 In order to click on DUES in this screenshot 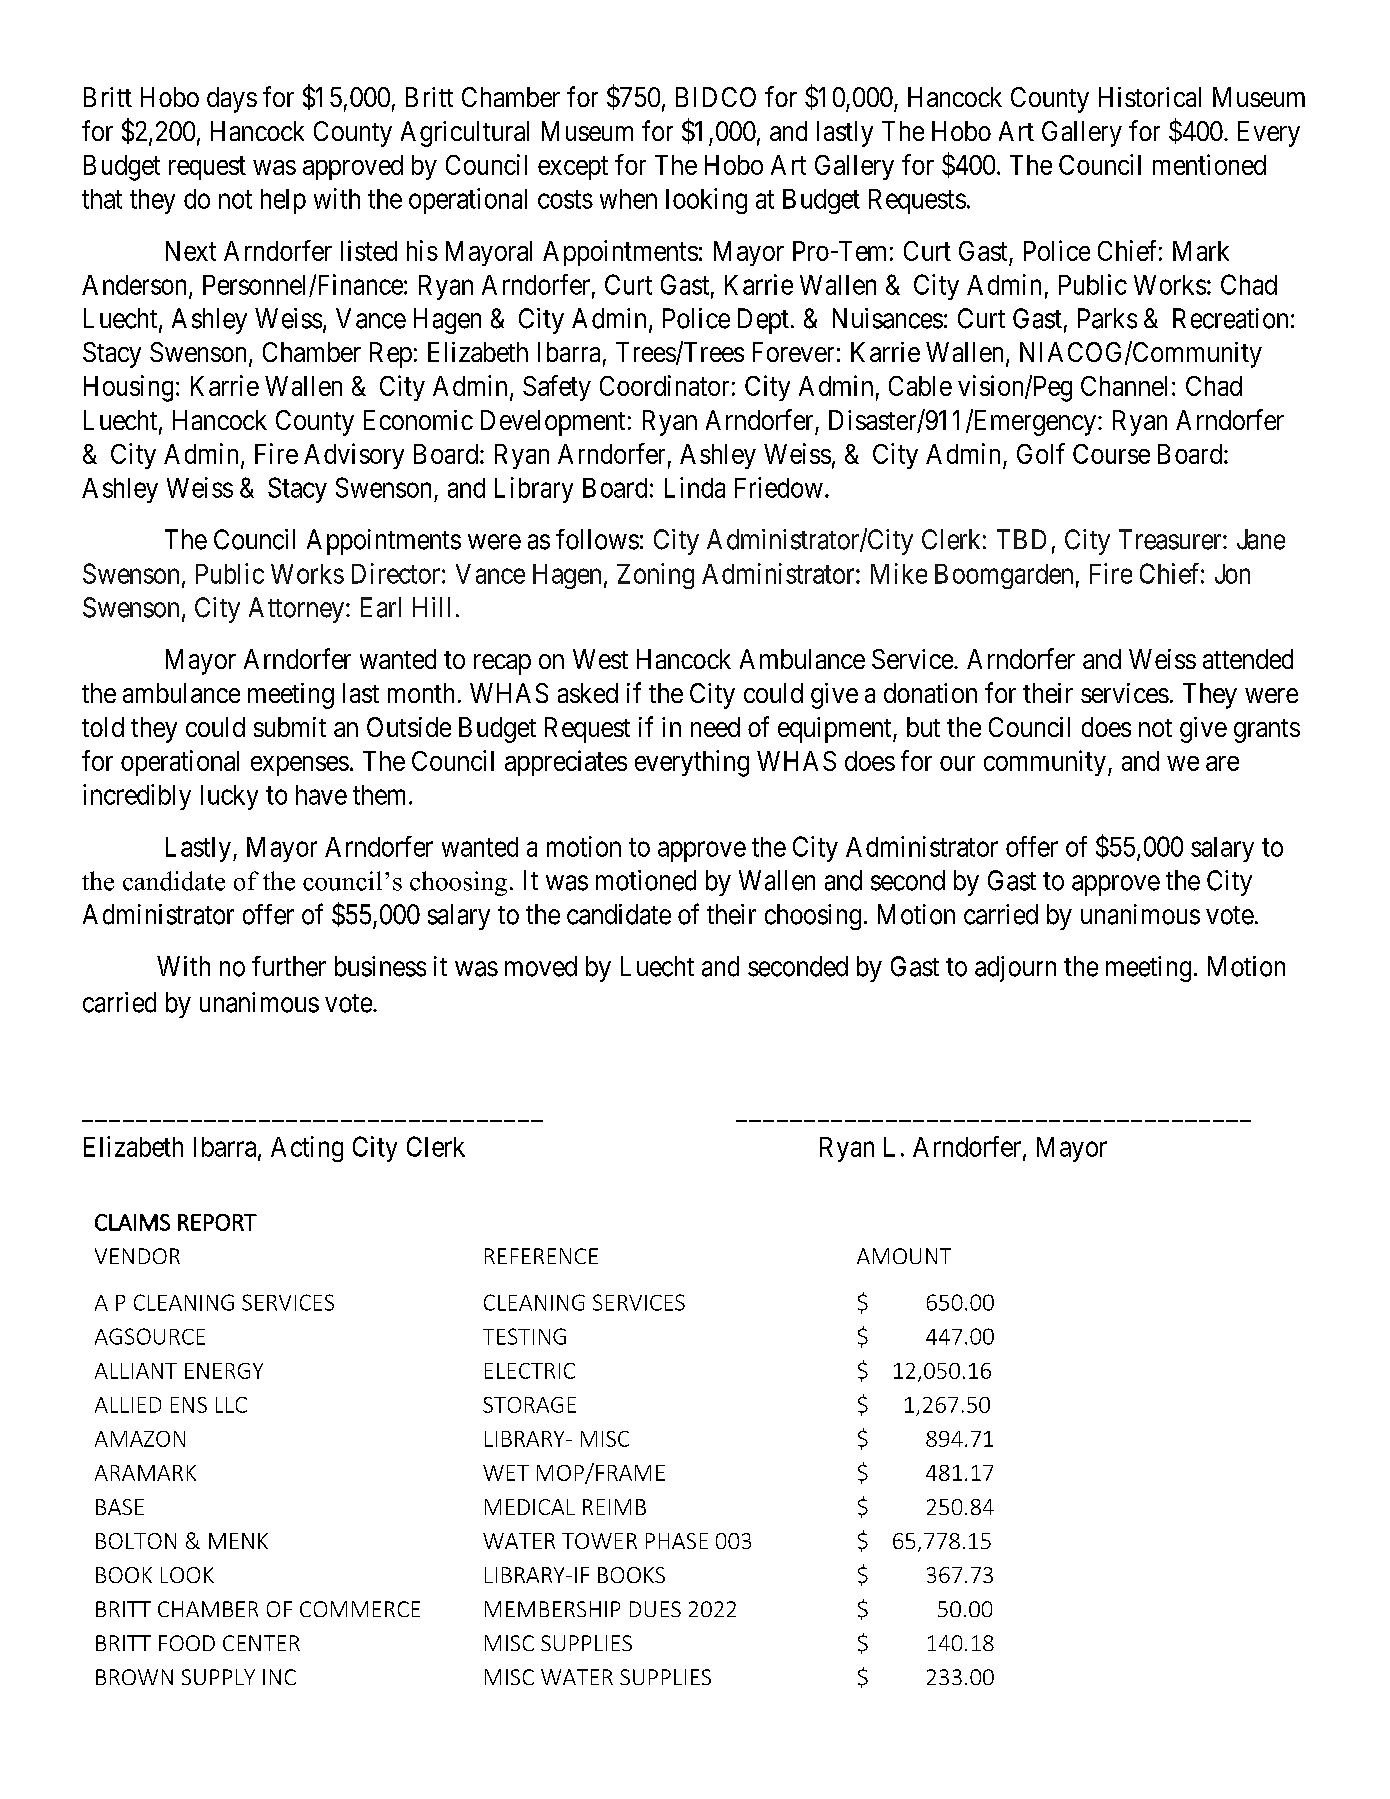, I will do `click(655, 1609)`.
